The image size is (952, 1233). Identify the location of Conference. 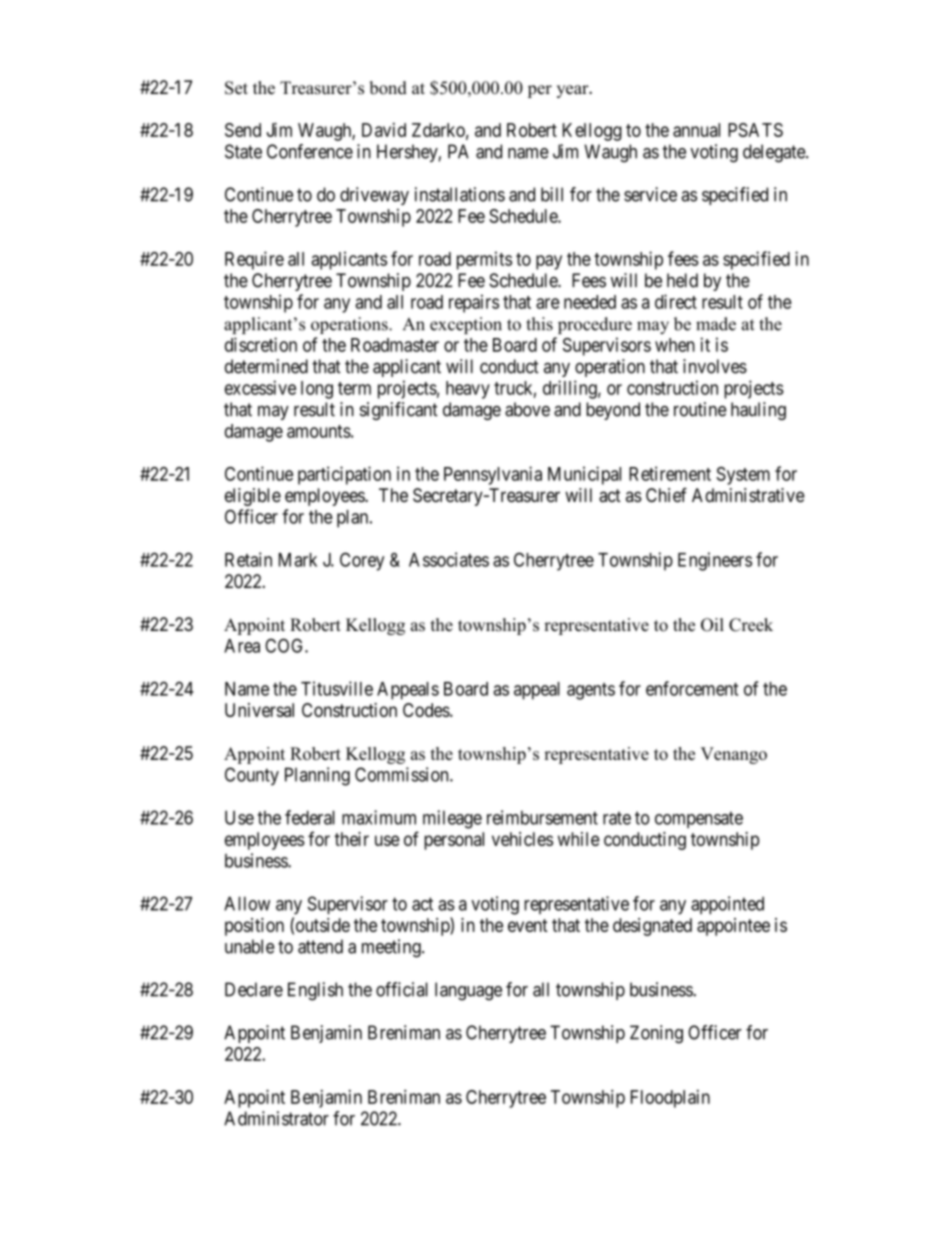
(310, 151).
